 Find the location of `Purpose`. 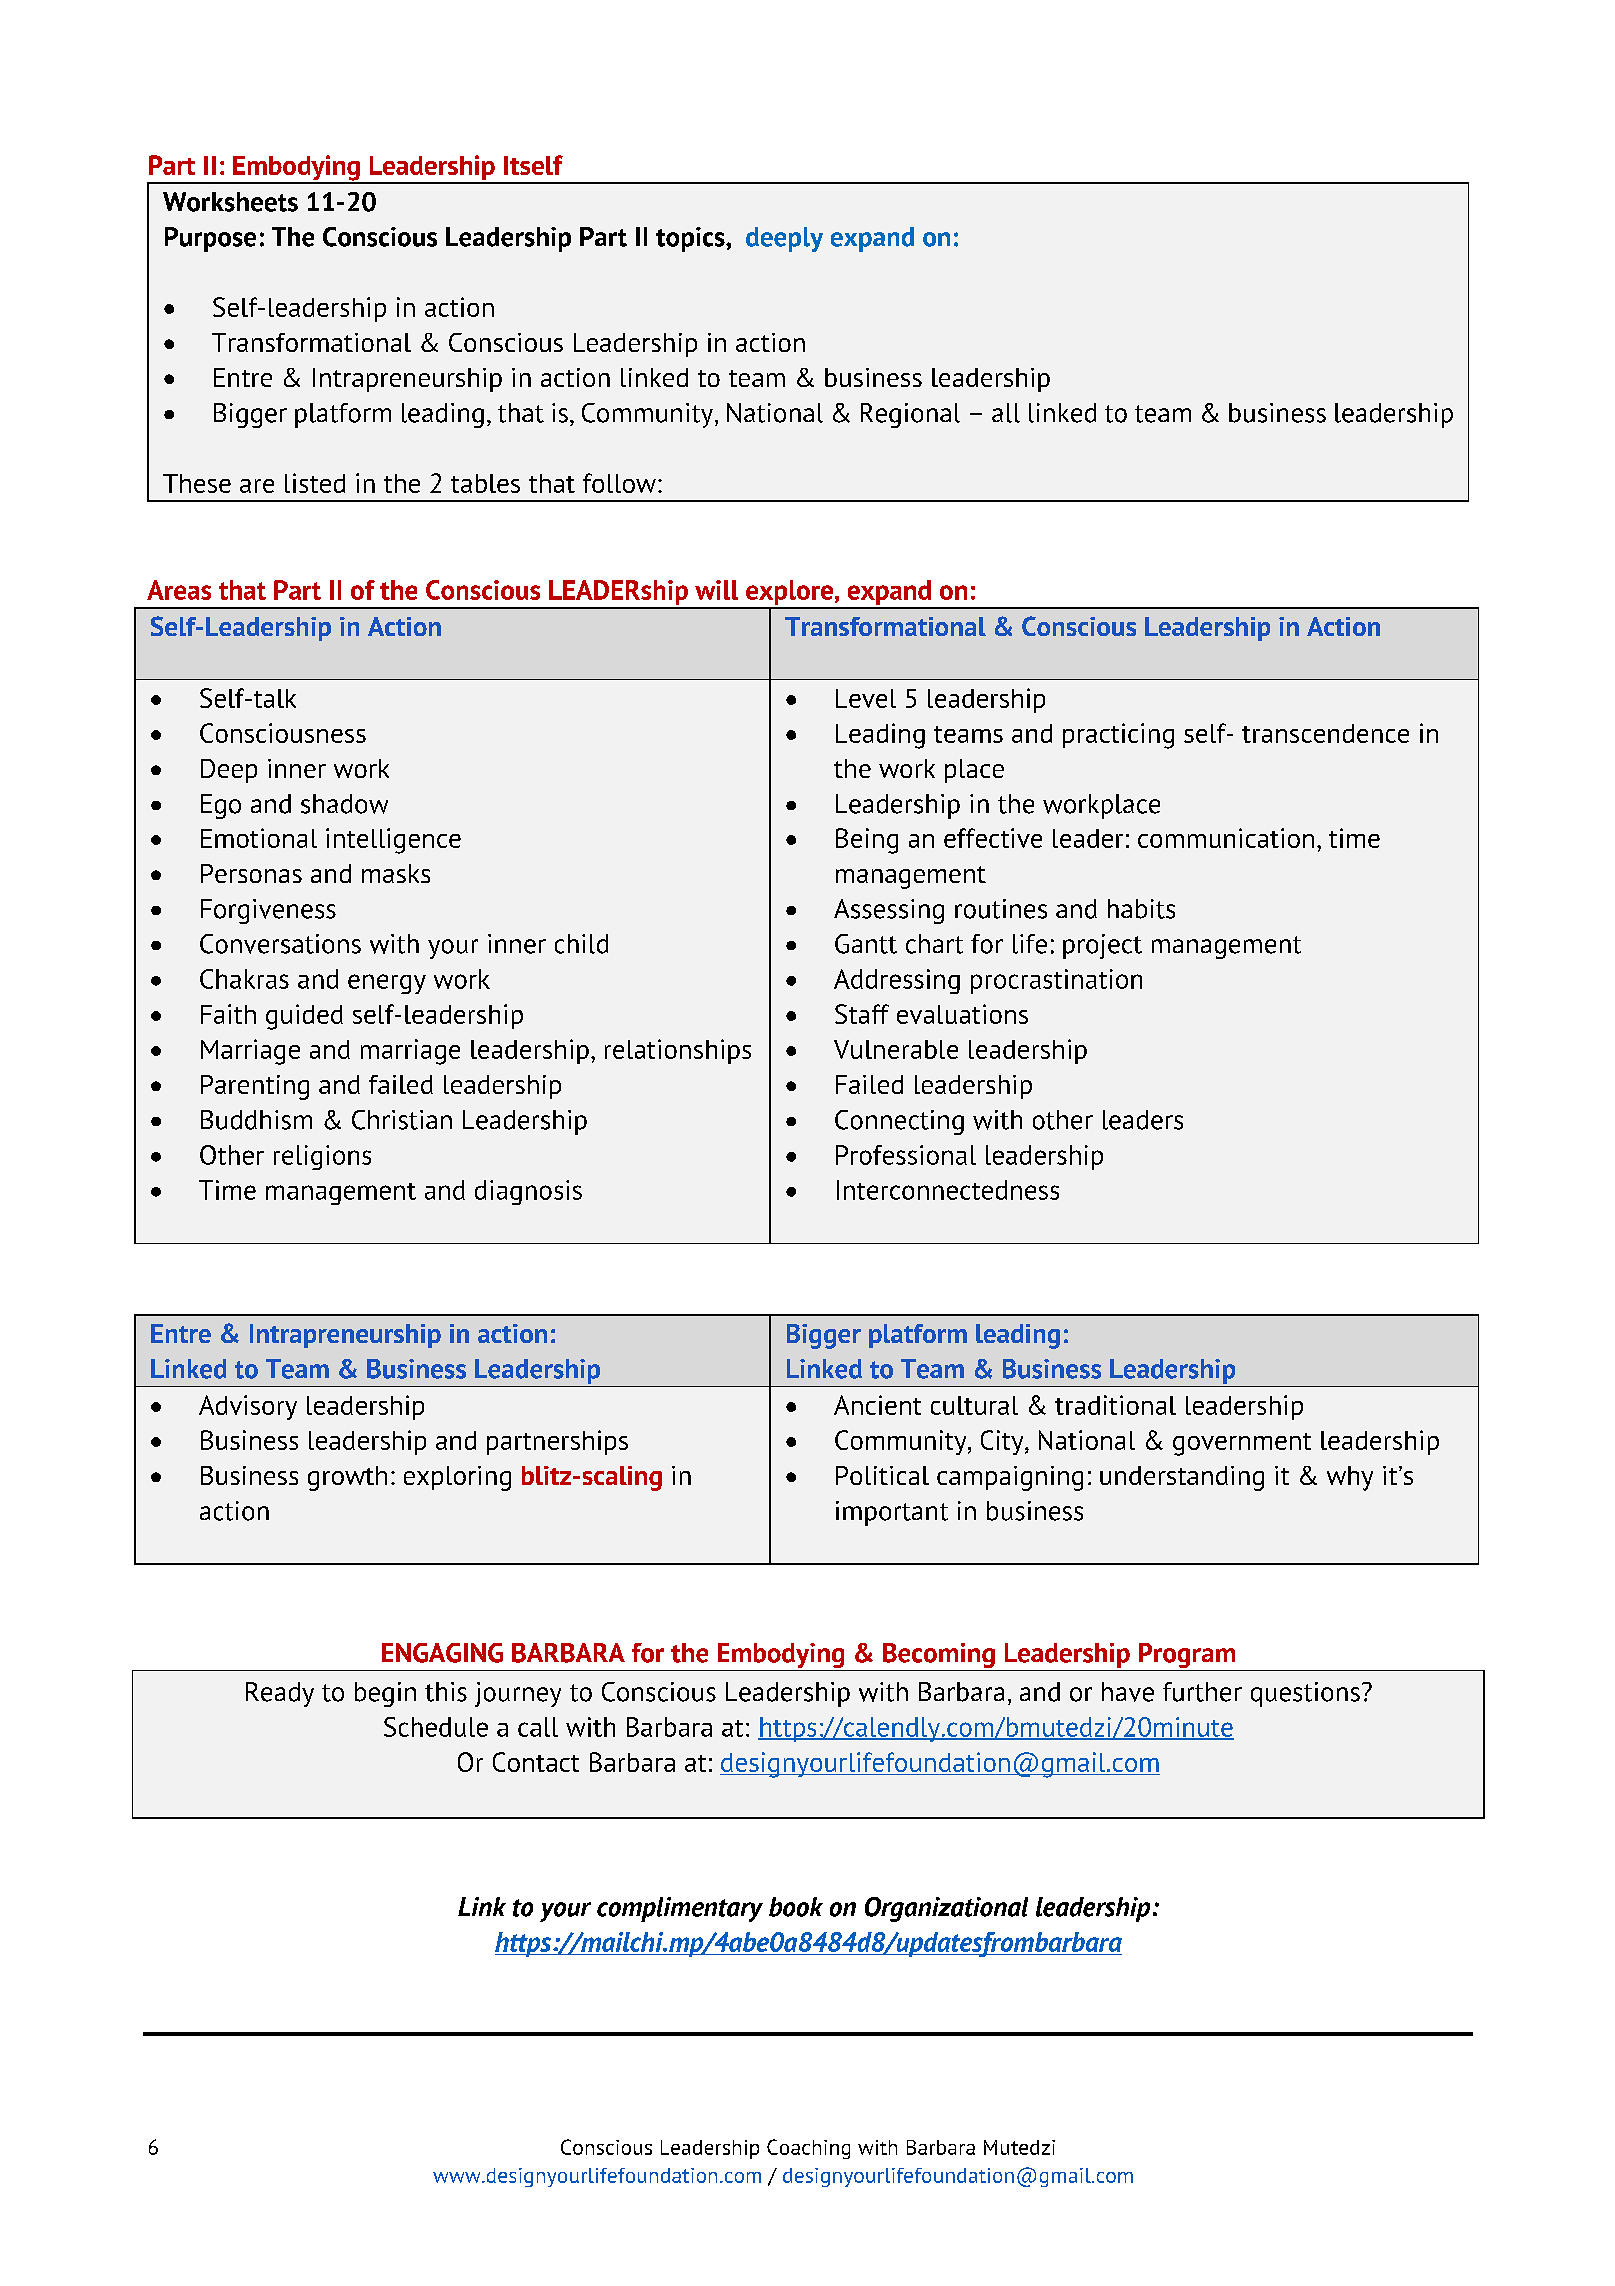

Purpose is located at coordinates (210, 239).
